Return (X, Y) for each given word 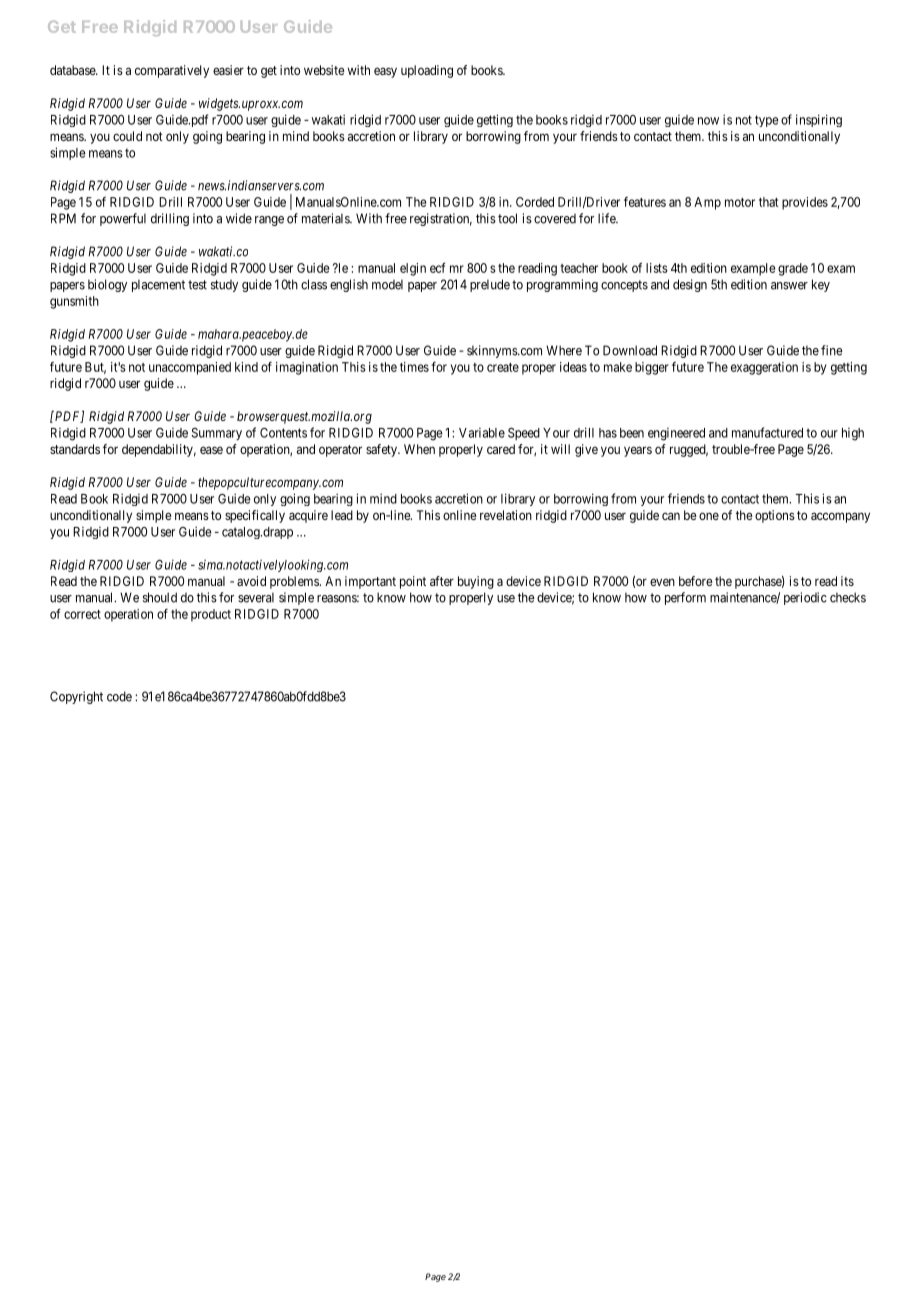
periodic (805, 598)
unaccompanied (190, 368)
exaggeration (764, 368)
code (119, 696)
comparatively (172, 71)
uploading (427, 71)
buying (476, 582)
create (503, 367)
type (767, 121)
